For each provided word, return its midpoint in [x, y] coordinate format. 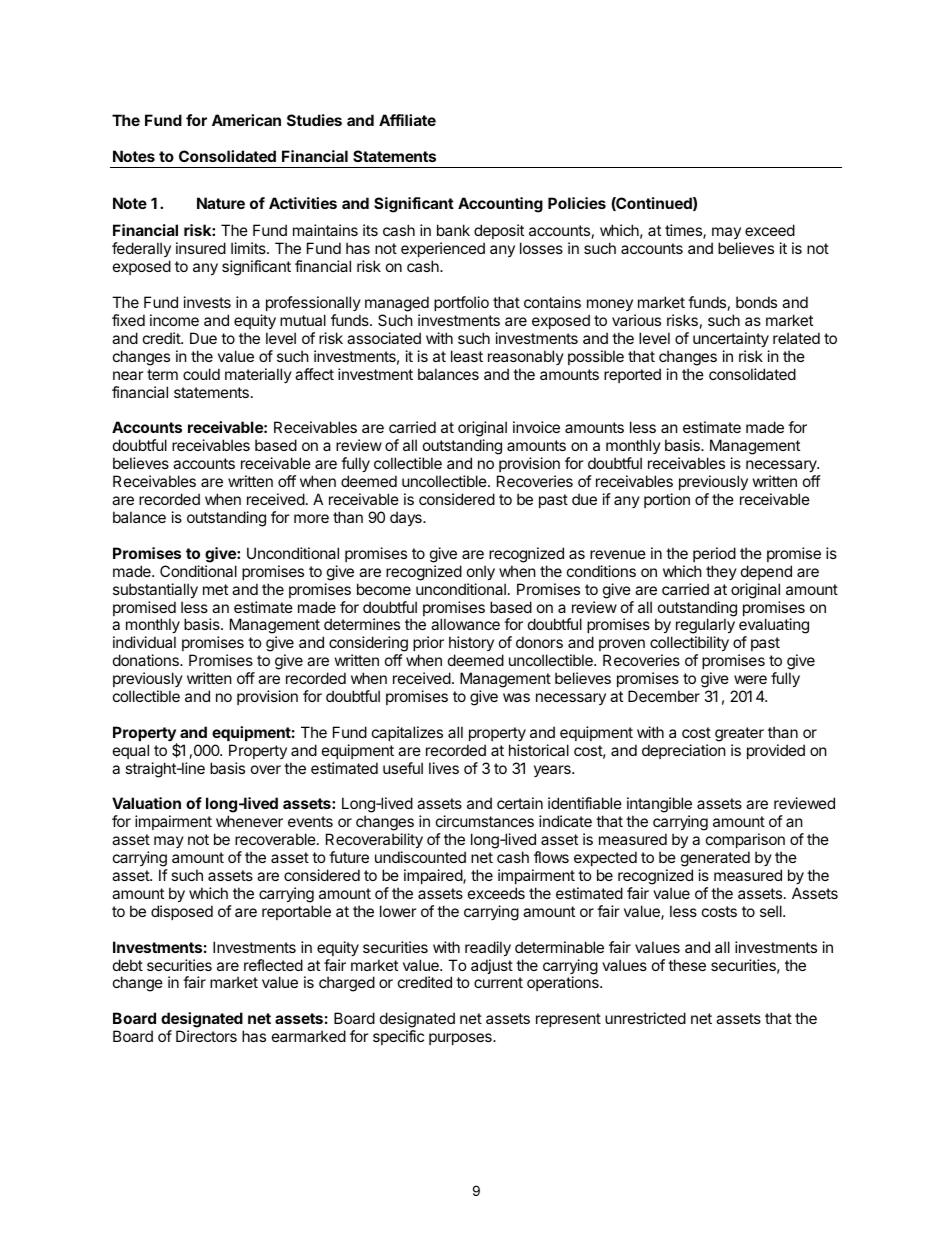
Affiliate [407, 120]
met [215, 589]
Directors [206, 1036]
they [721, 572]
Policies [577, 203]
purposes [461, 1039]
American [246, 120]
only [481, 572]
